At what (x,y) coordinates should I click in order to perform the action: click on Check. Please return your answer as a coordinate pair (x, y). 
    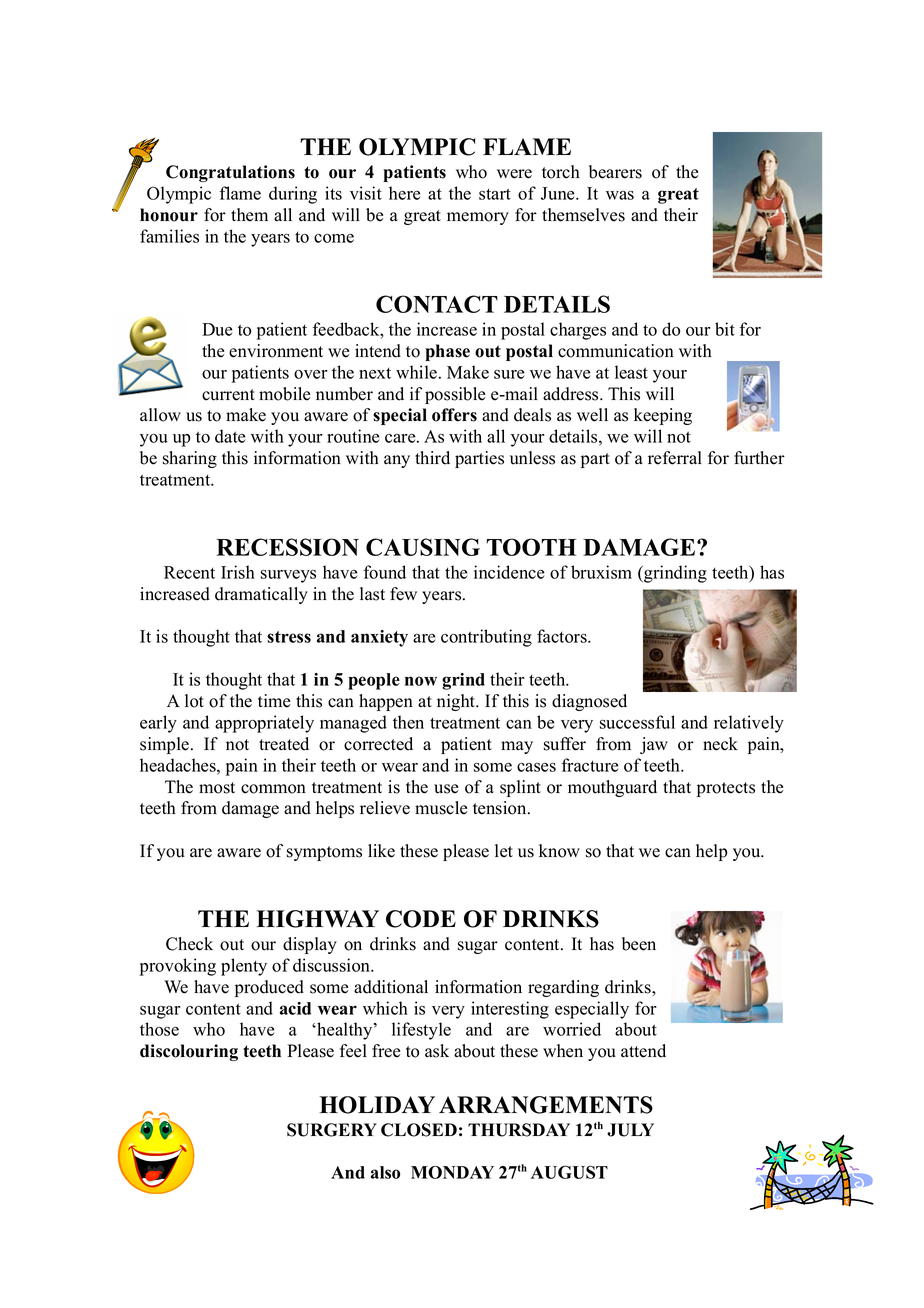
    Looking at the image, I should click on (189, 944).
